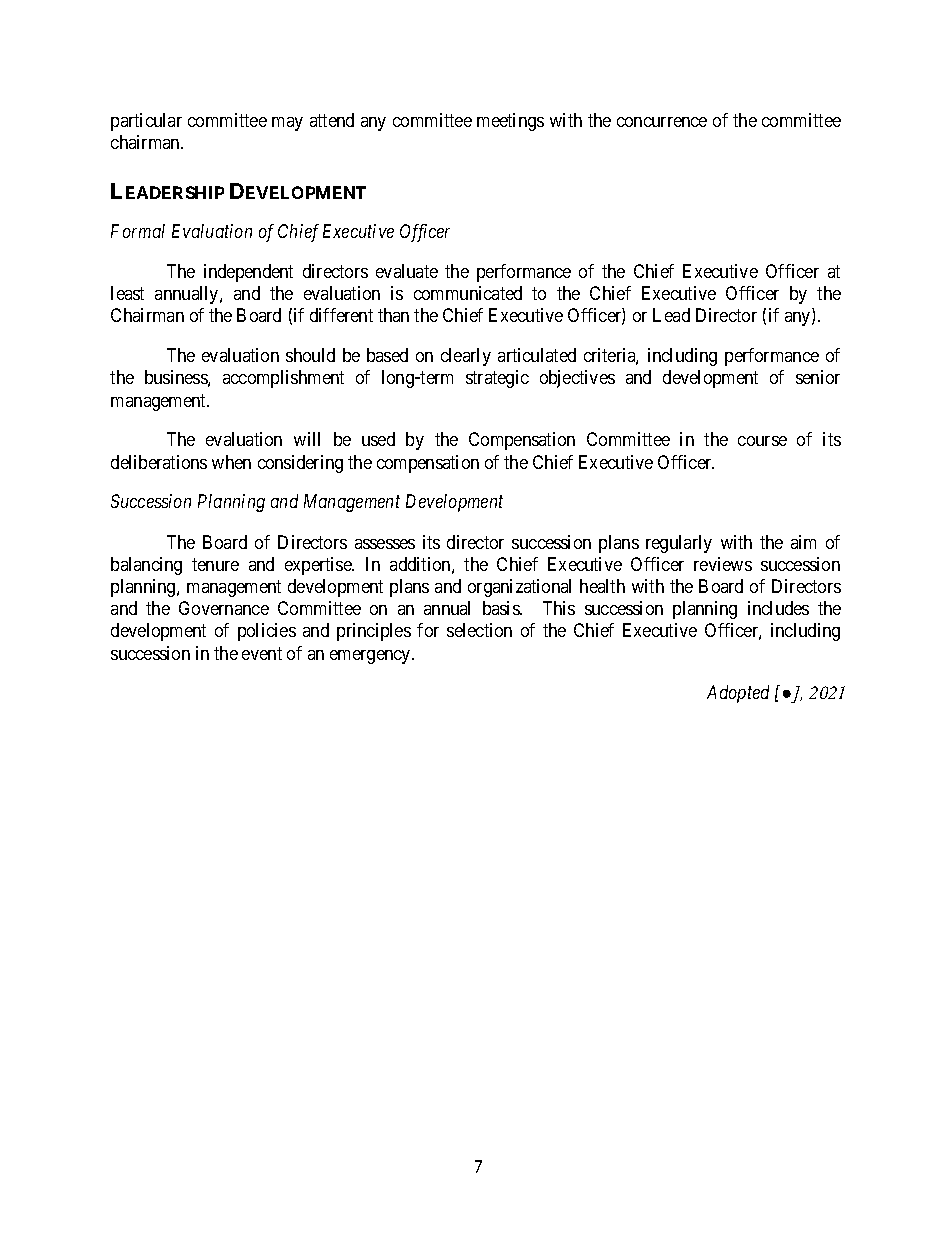  What do you see at coordinates (283, 379) in the screenshot?
I see `accomplishment` at bounding box center [283, 379].
